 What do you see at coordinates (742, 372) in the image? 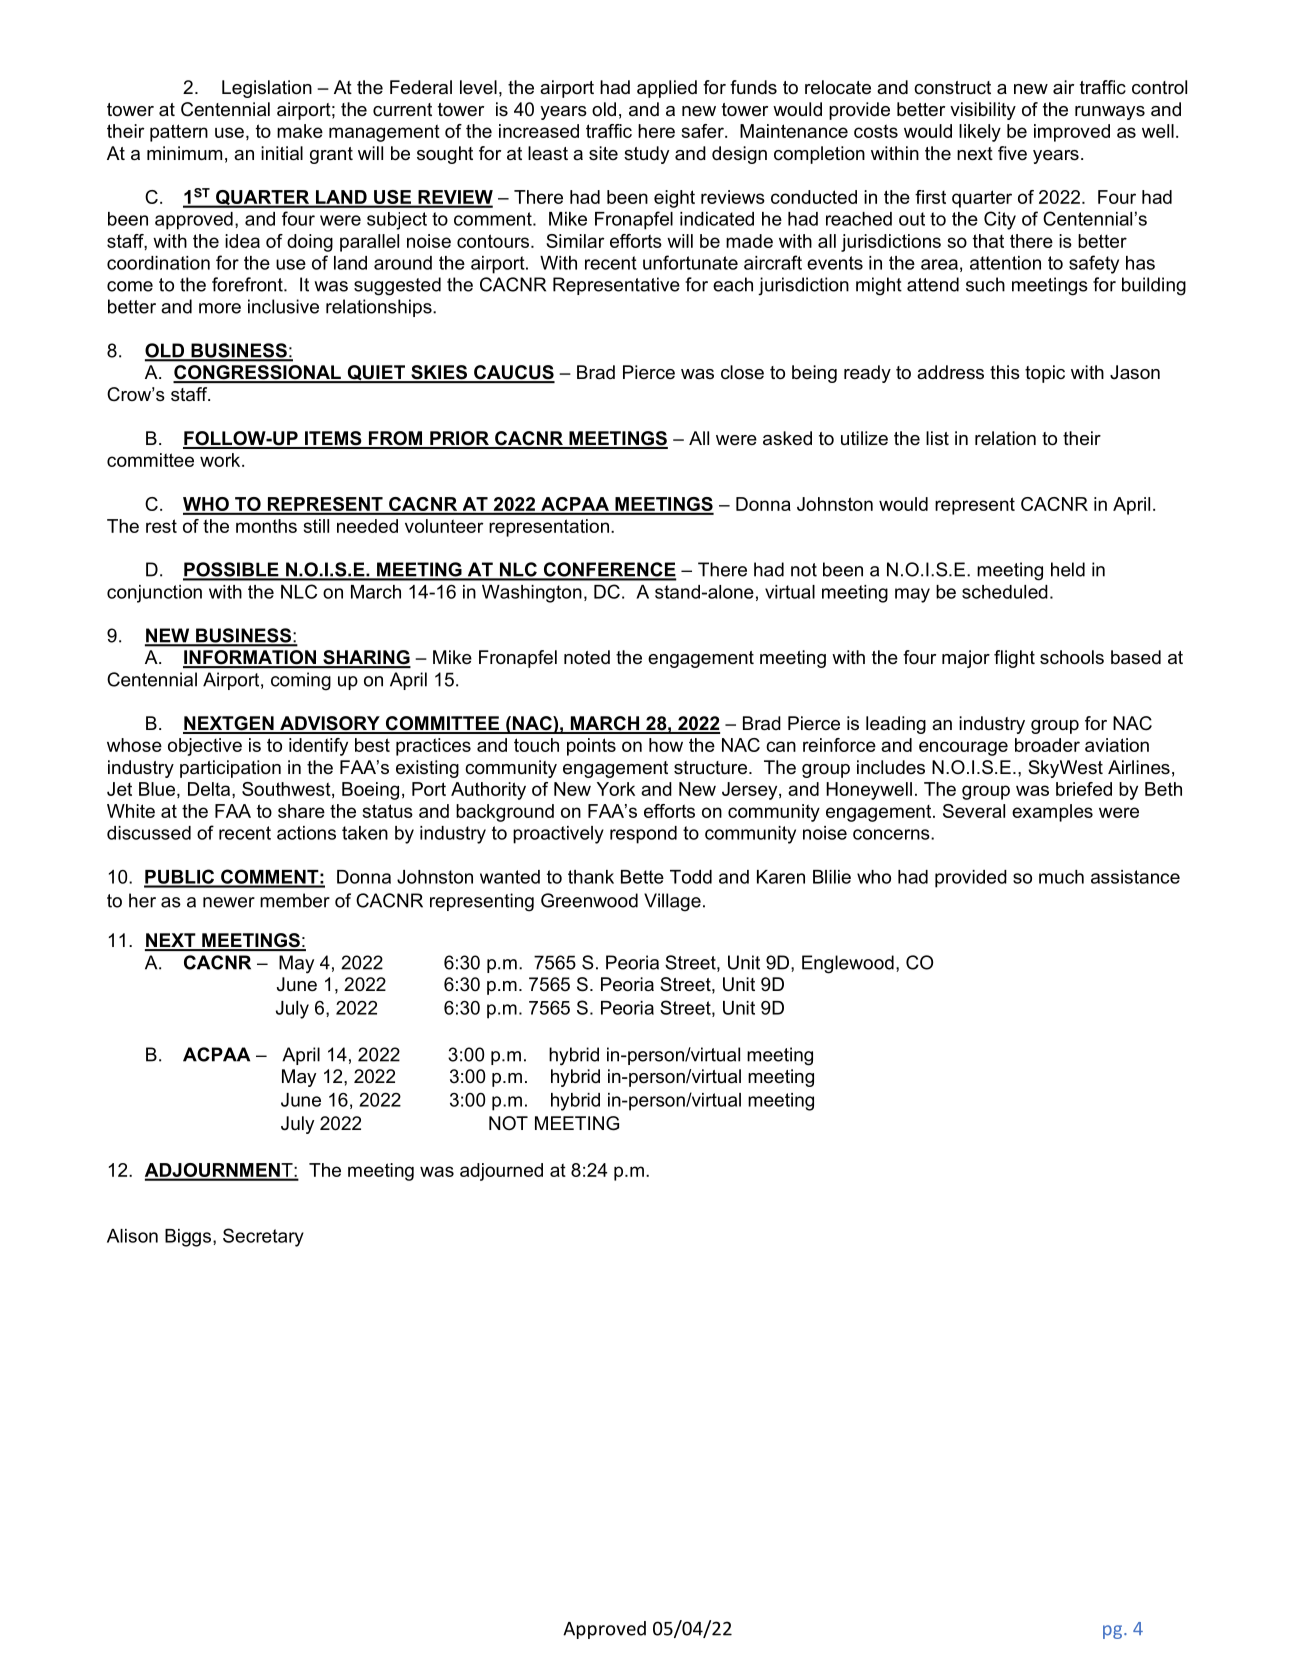
I see `close` at bounding box center [742, 372].
